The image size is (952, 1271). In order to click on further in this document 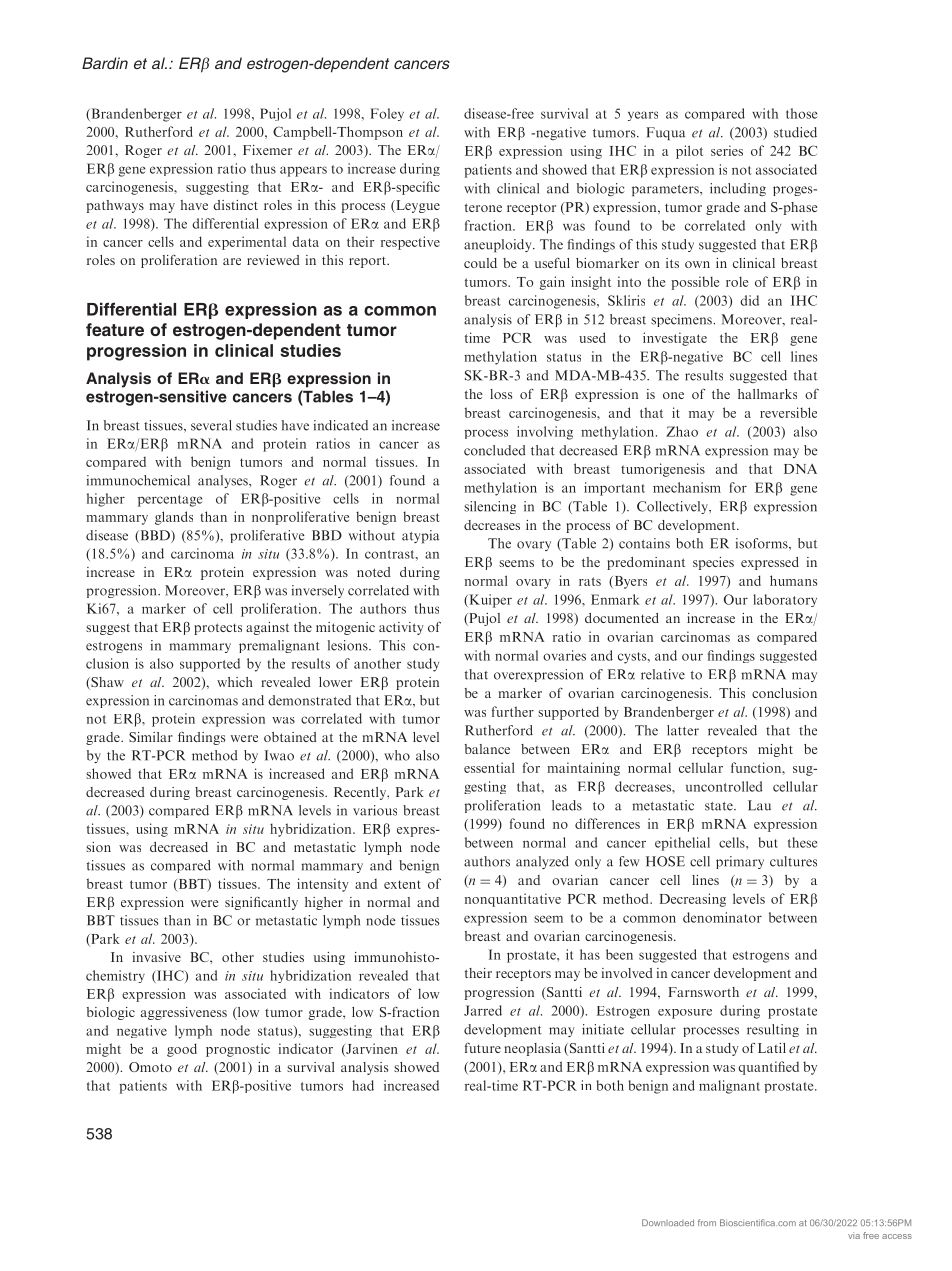, I will do `click(513, 711)`.
